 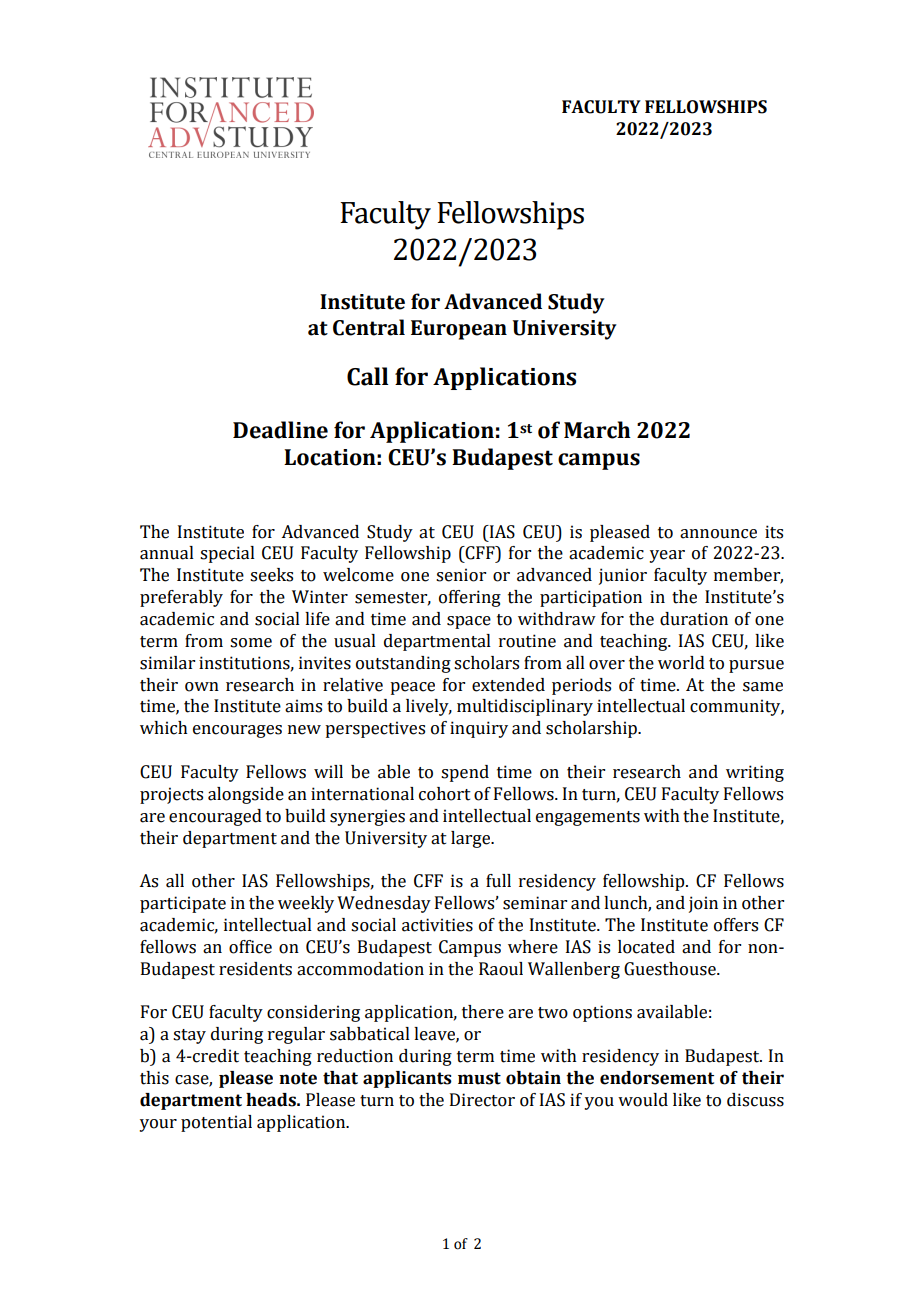 I want to click on Director, so click(x=482, y=1100).
